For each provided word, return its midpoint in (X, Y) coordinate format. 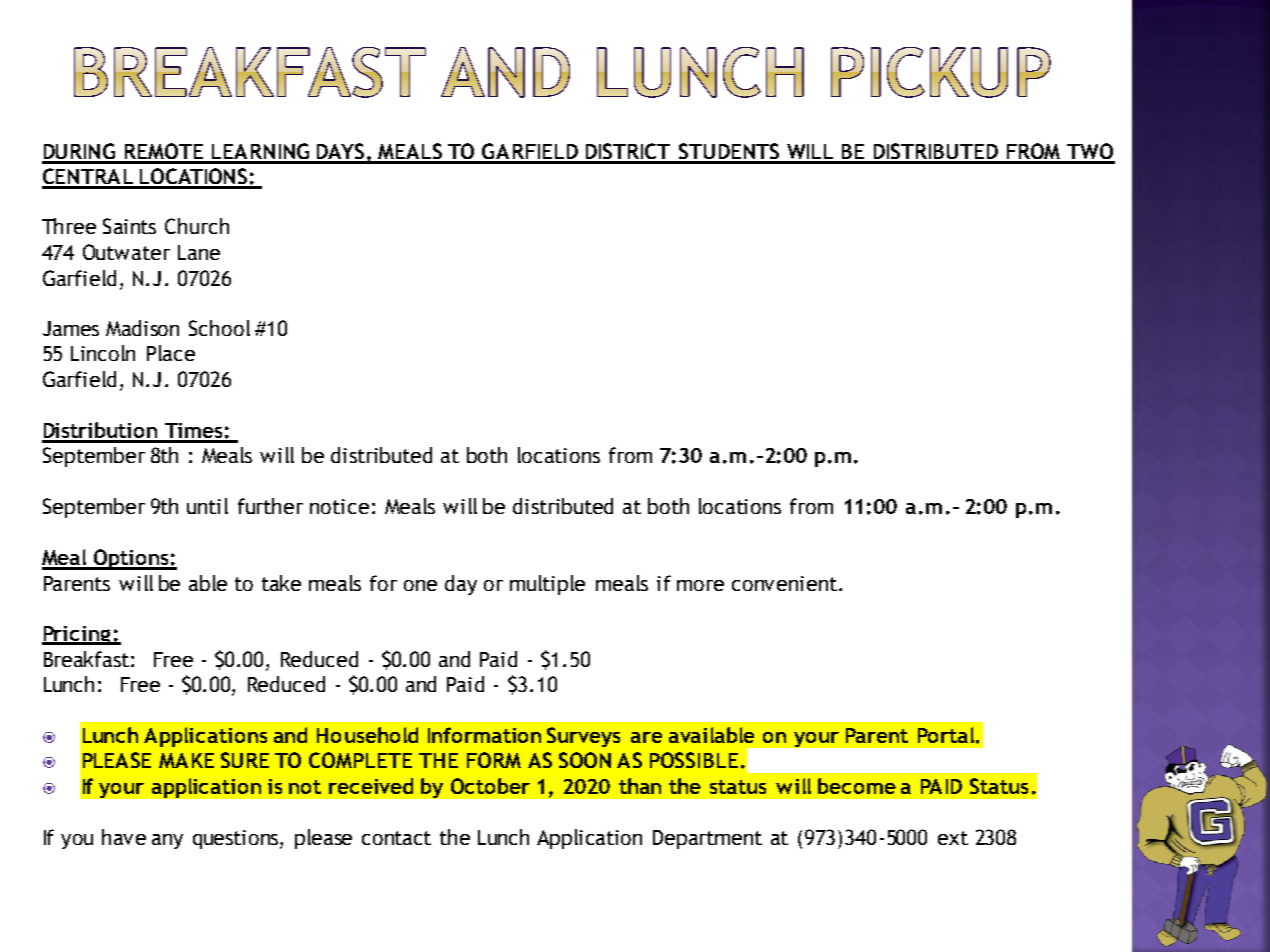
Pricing (77, 635)
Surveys (583, 737)
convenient (784, 583)
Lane (199, 252)
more (700, 585)
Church (197, 226)
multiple (547, 585)
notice (339, 506)
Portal (947, 735)
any (167, 841)
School (219, 328)
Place (171, 353)
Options (131, 559)
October (490, 786)
